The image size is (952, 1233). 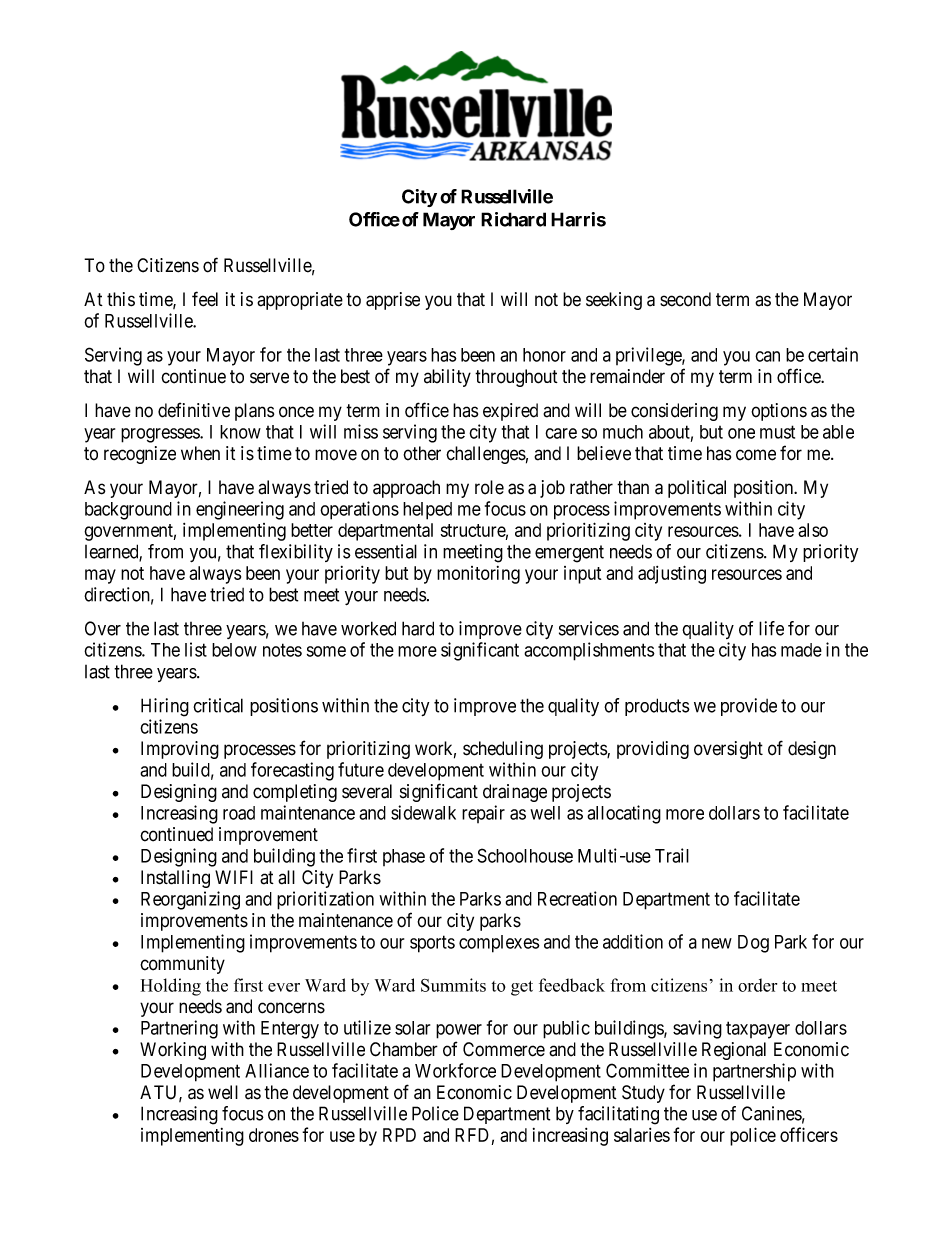 I want to click on drones, so click(x=274, y=1135).
